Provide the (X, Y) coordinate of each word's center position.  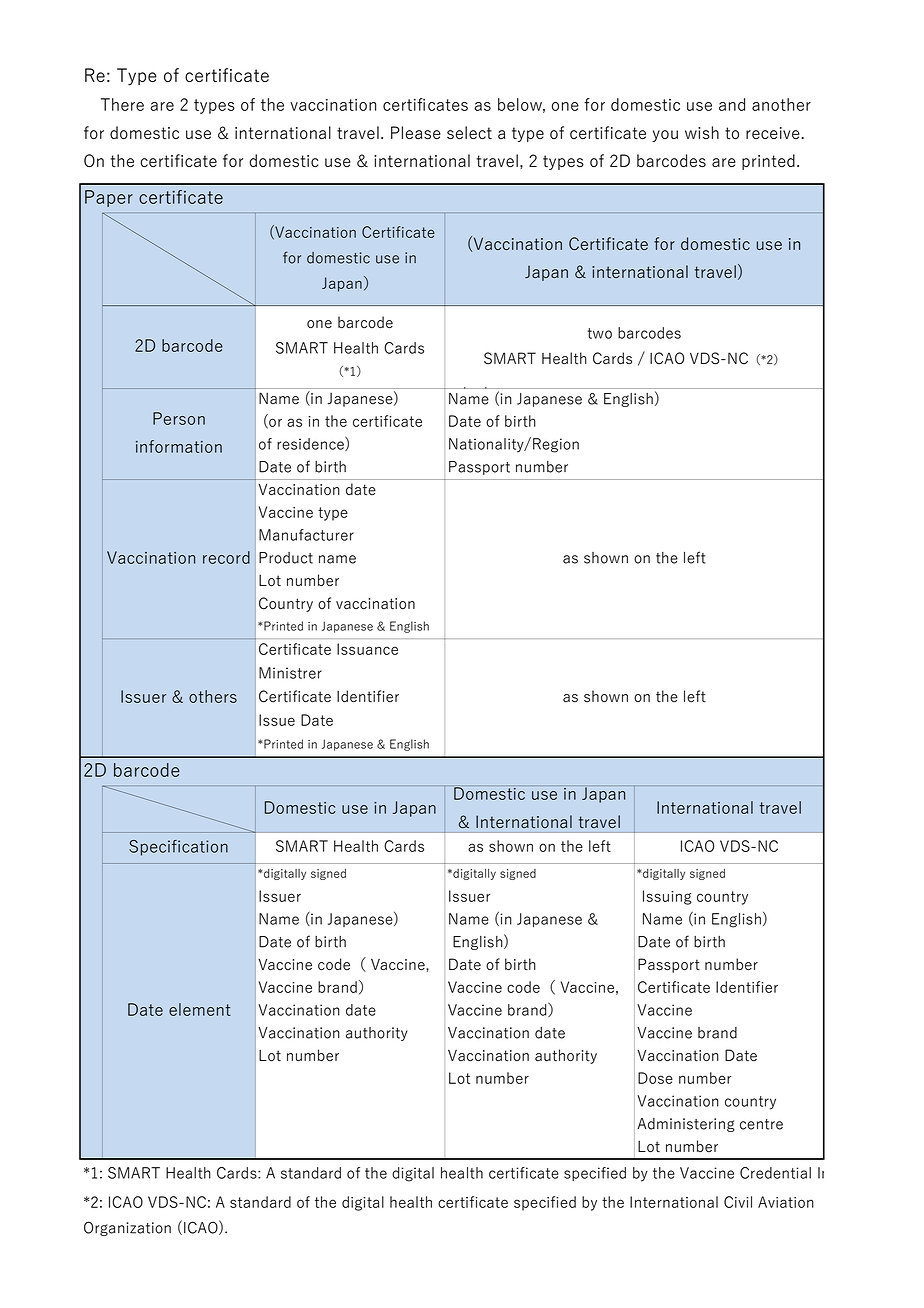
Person (179, 418)
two (599, 333)
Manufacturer (306, 535)
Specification (178, 848)
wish (702, 132)
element (200, 1009)
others (213, 696)
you (665, 136)
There (122, 104)
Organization (127, 1228)
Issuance (367, 649)
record (226, 557)
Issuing (667, 897)
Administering (686, 1125)
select (469, 132)
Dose (655, 1078)
